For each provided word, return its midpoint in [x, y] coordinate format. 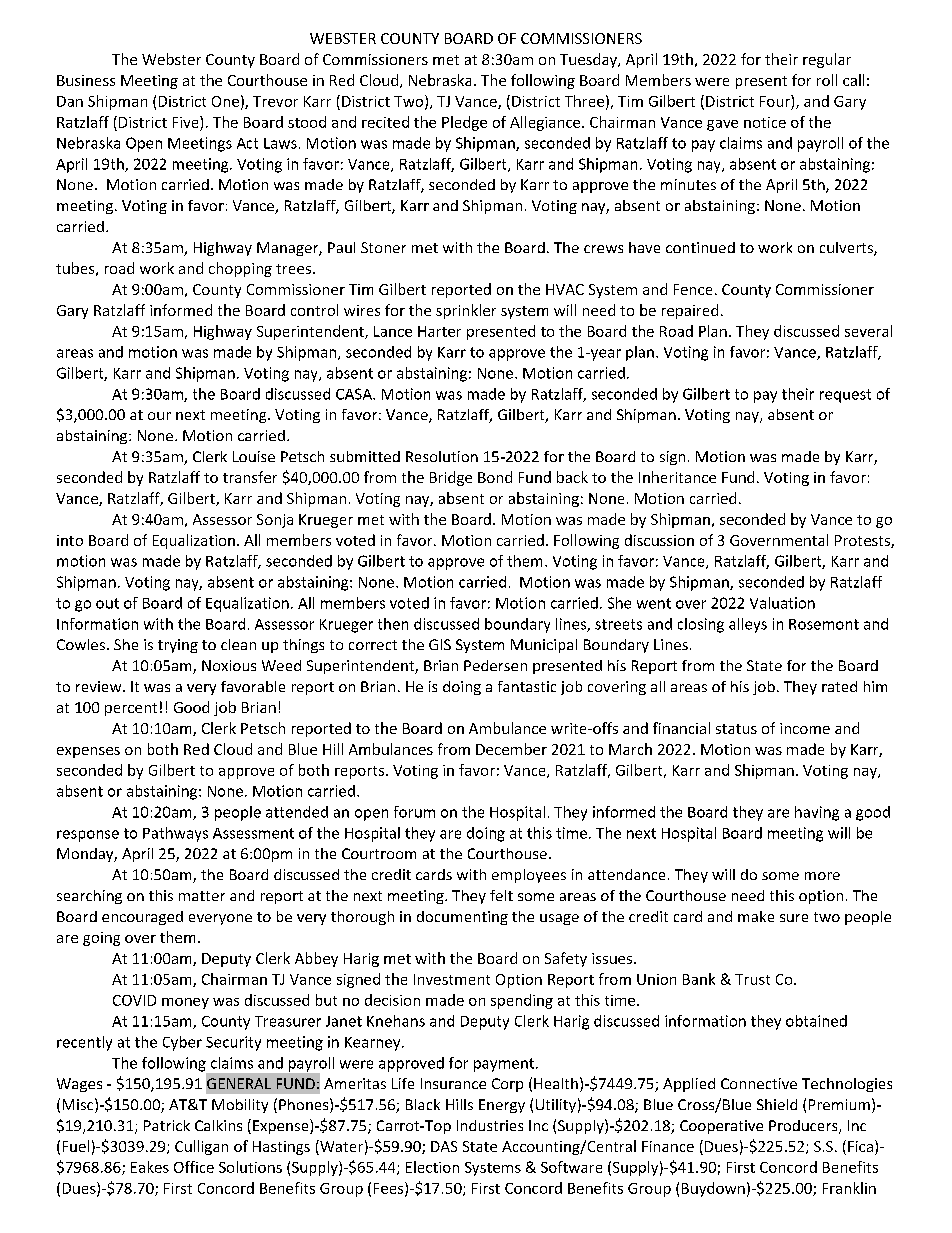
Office [194, 1167]
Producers [804, 1127]
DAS [444, 1146]
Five [187, 122]
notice [765, 122]
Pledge [464, 123]
